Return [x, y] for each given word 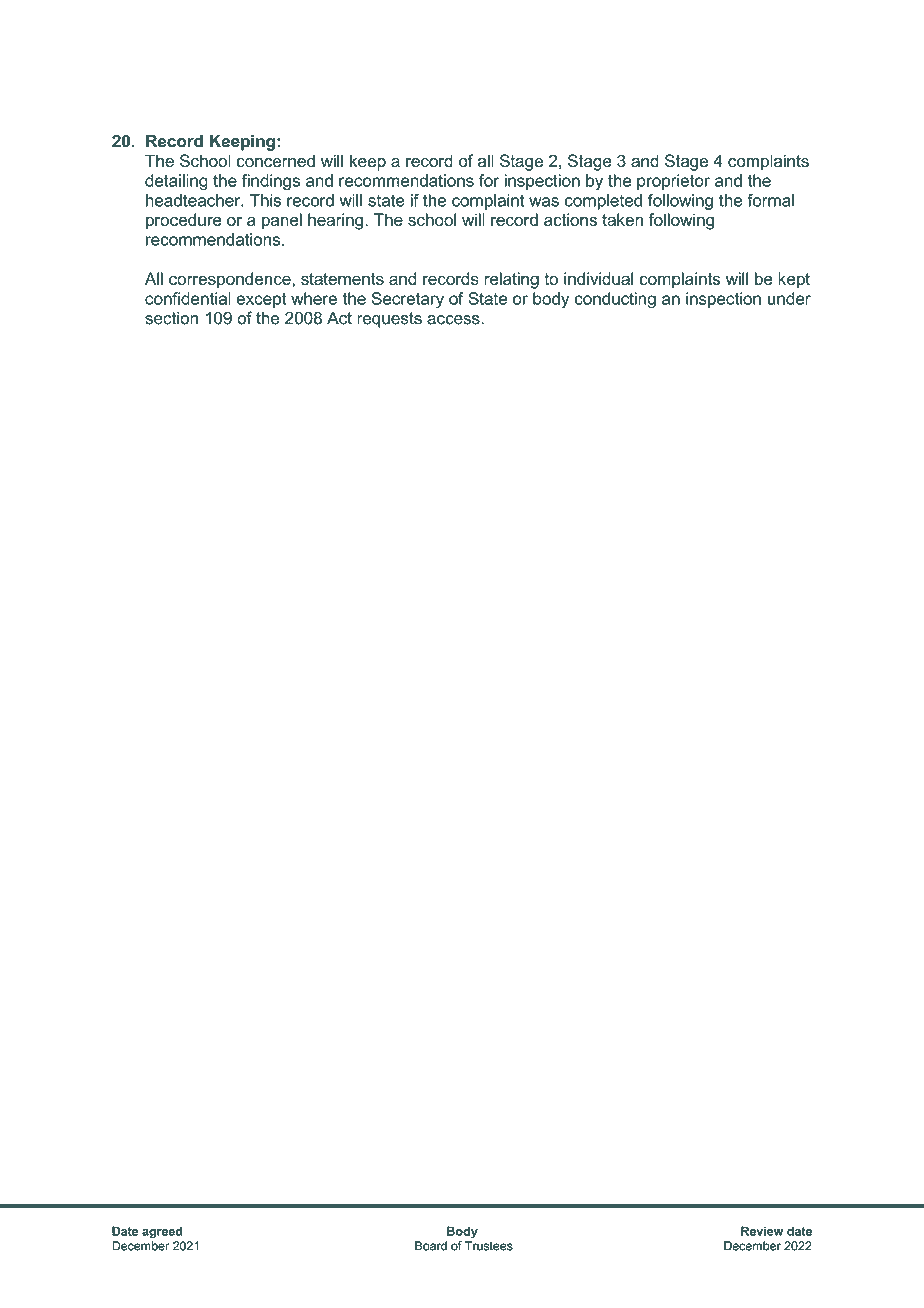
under [789, 298]
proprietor [673, 182]
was [544, 202]
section [171, 318]
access [454, 320]
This [265, 200]
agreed [162, 1232]
